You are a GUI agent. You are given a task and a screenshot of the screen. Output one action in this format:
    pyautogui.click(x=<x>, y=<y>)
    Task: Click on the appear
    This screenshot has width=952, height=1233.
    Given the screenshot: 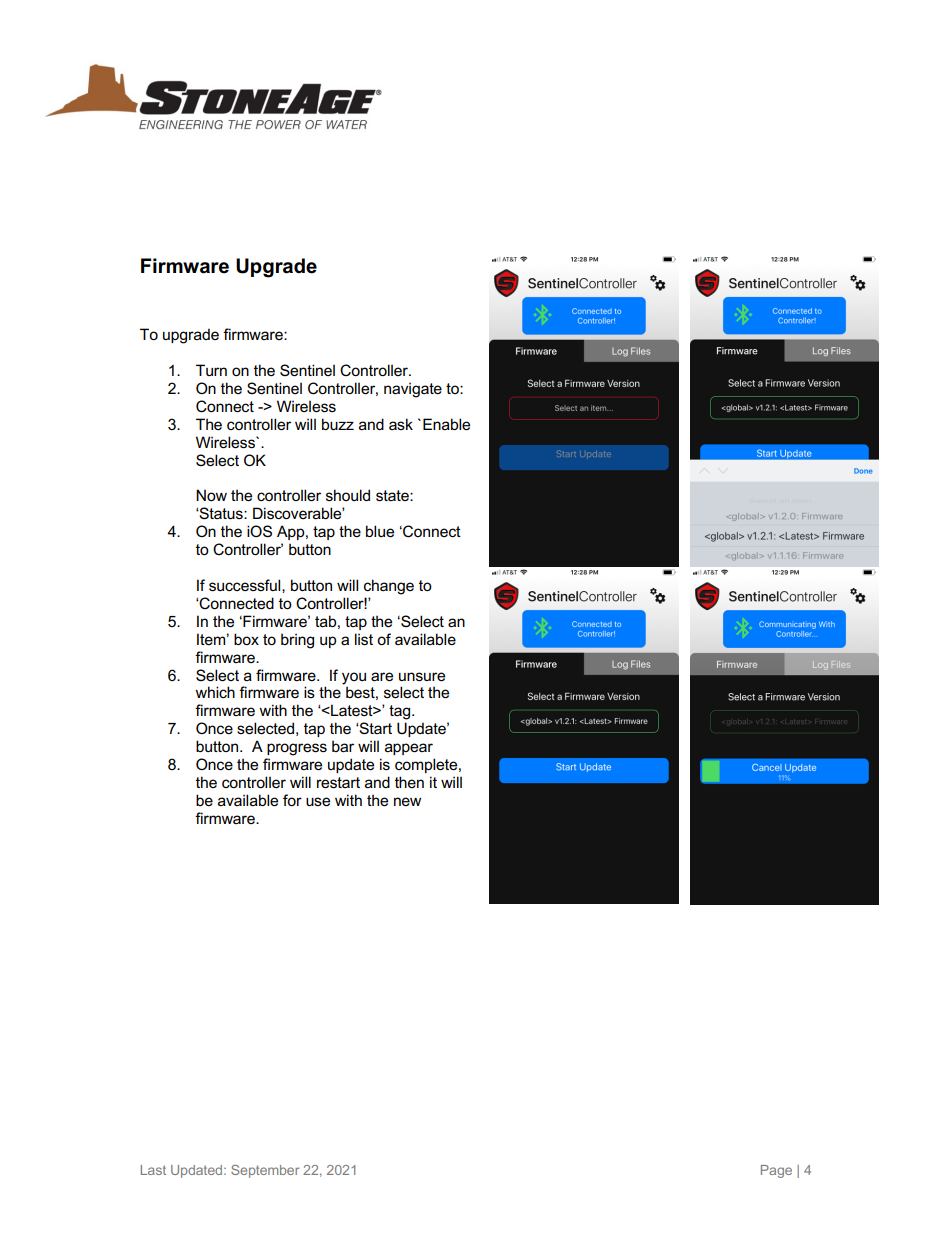 What is the action you would take?
    pyautogui.click(x=409, y=749)
